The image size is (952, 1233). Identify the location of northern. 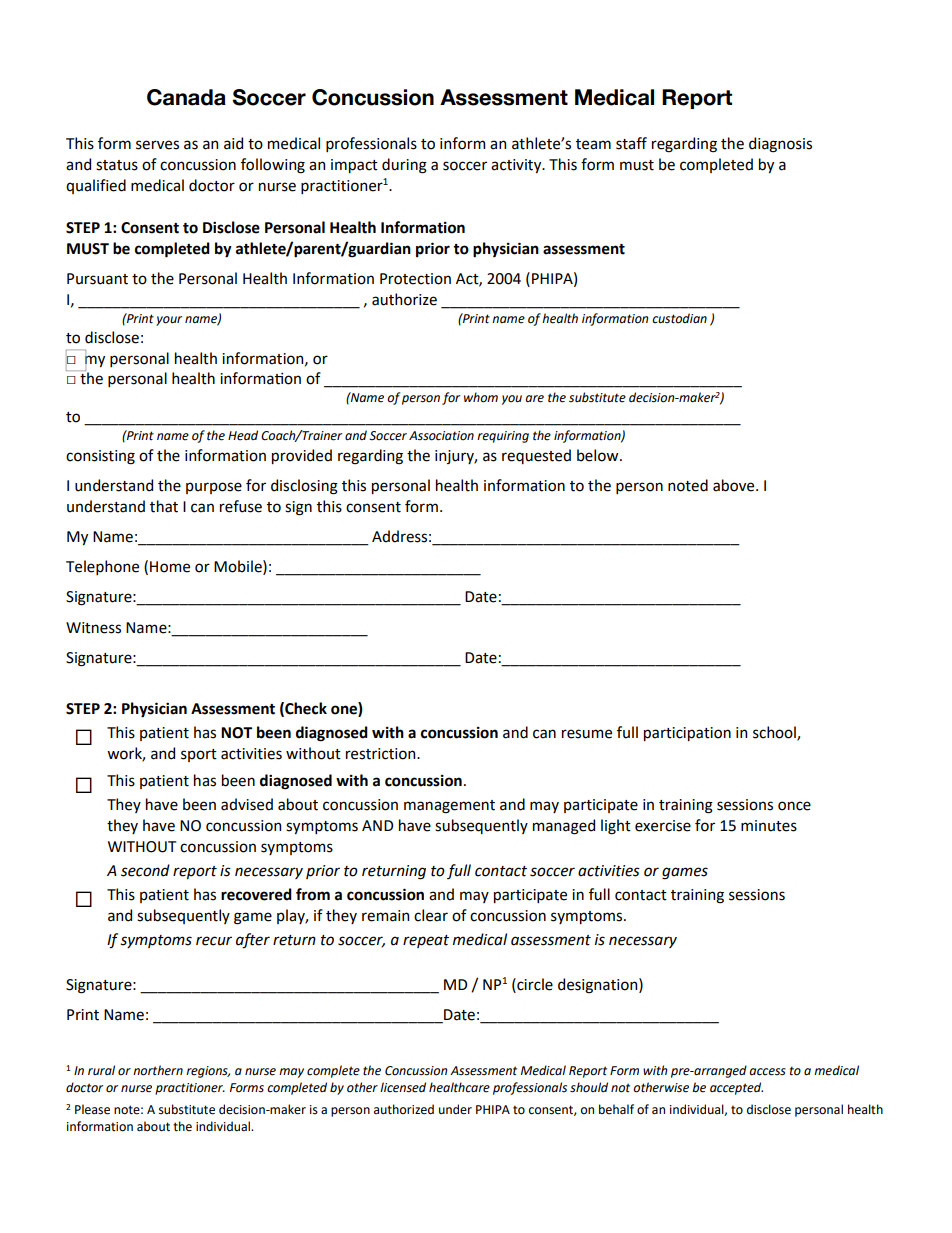
(158, 1070).
